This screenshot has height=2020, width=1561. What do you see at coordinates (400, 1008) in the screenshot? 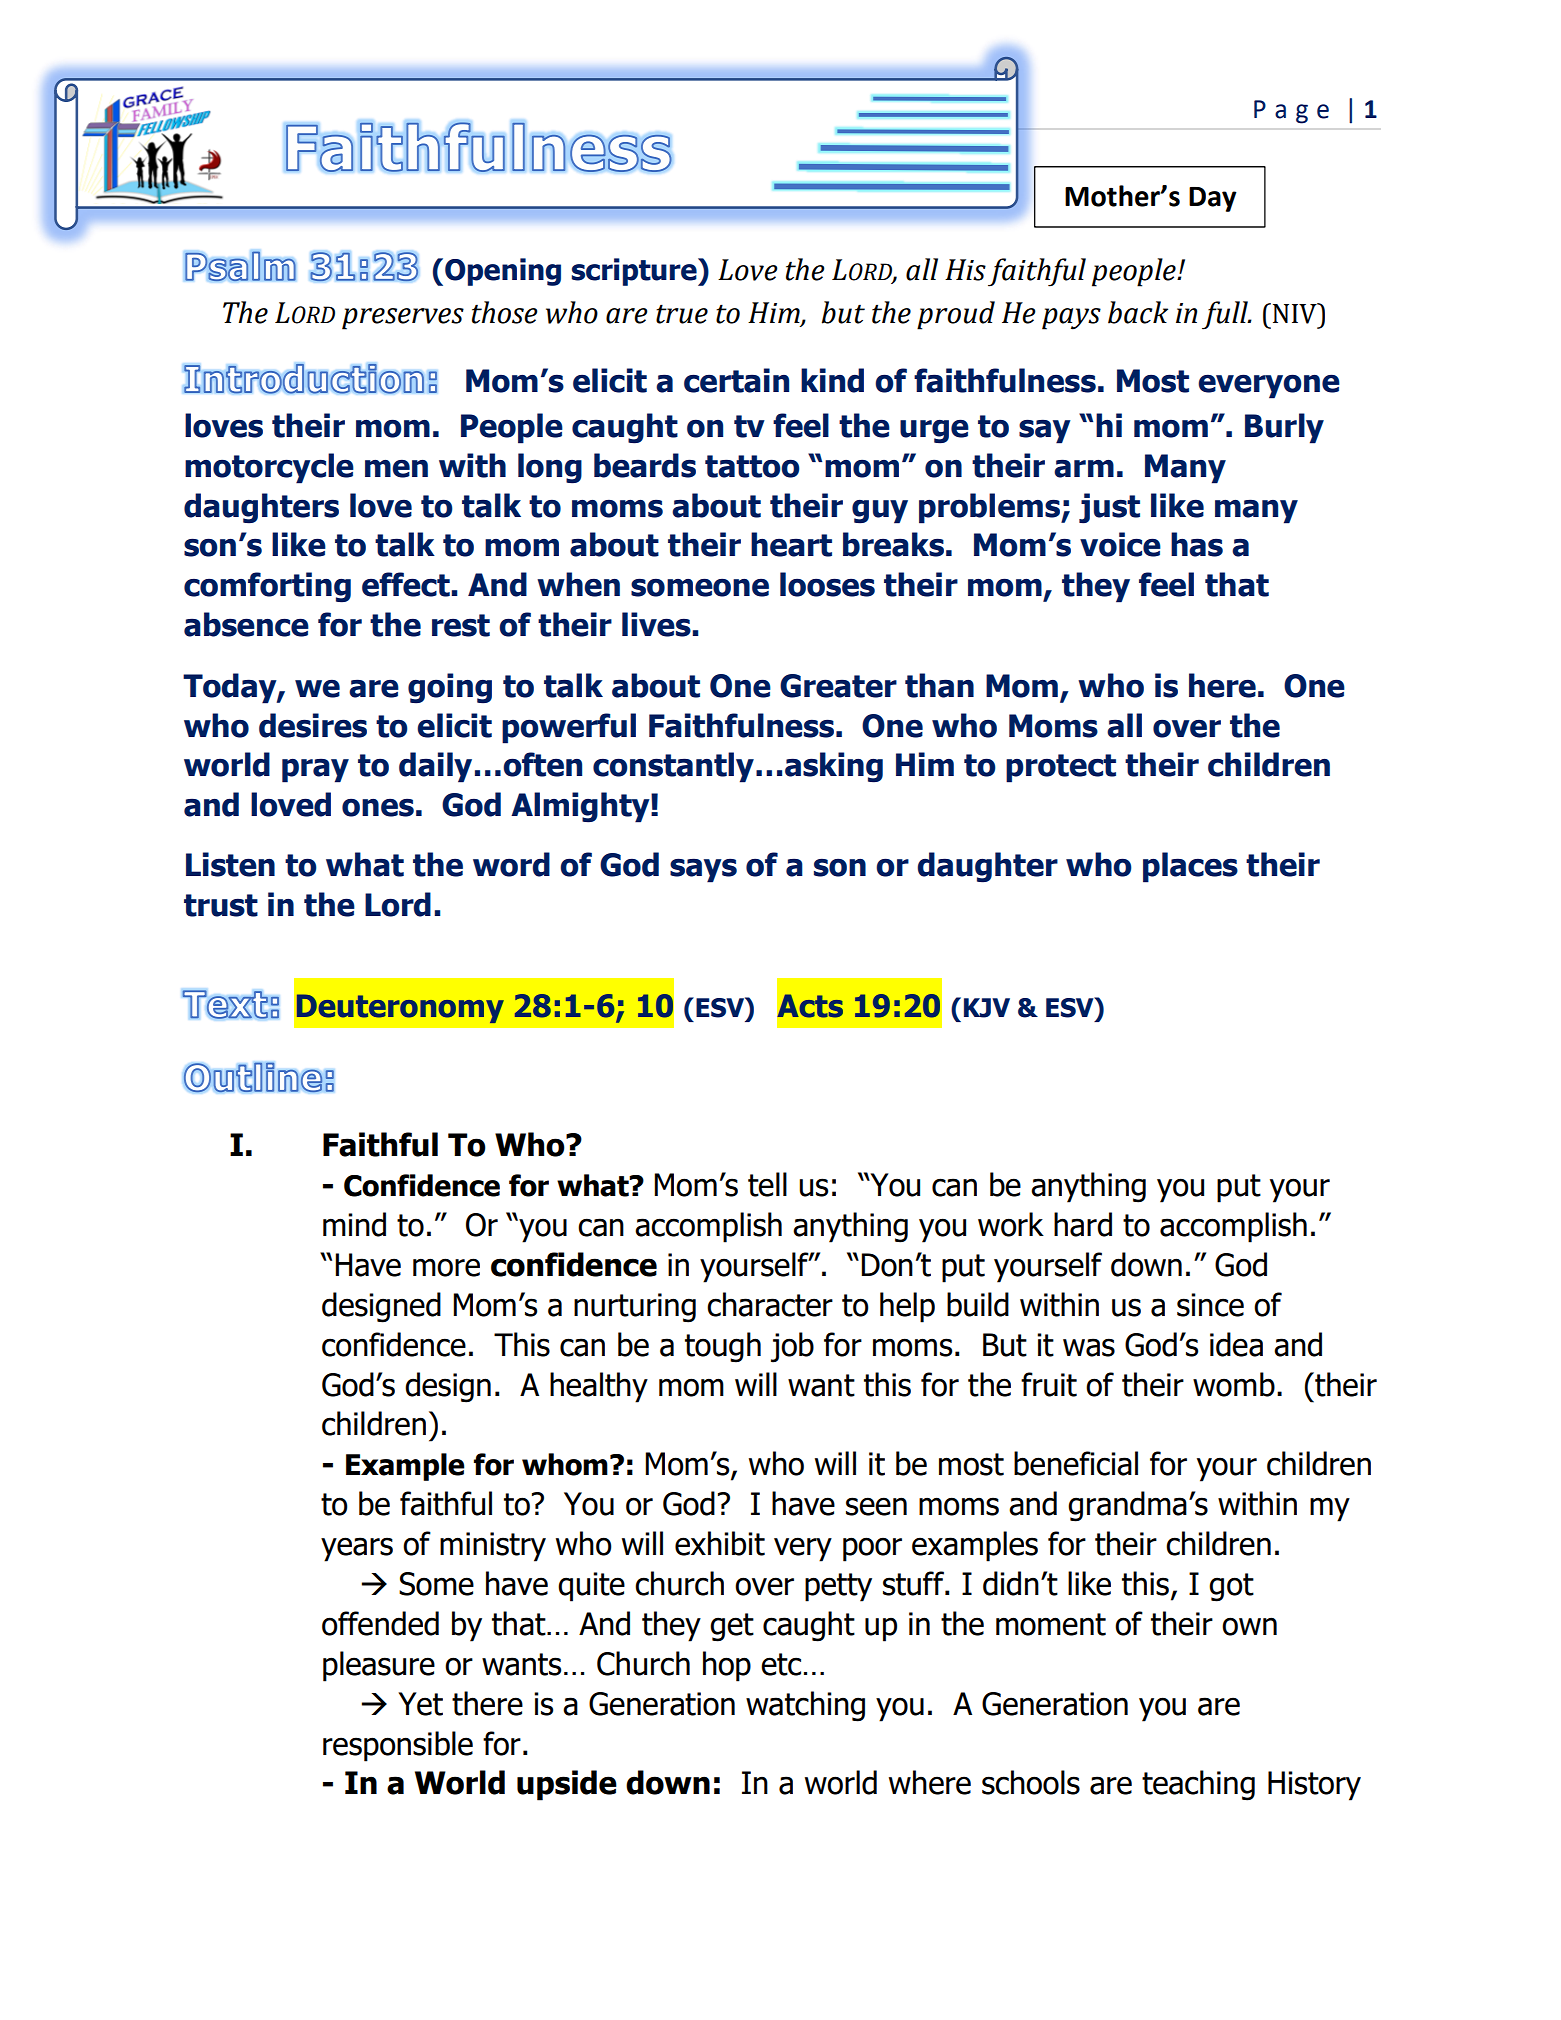
I see `Deuteronomy` at bounding box center [400, 1008].
